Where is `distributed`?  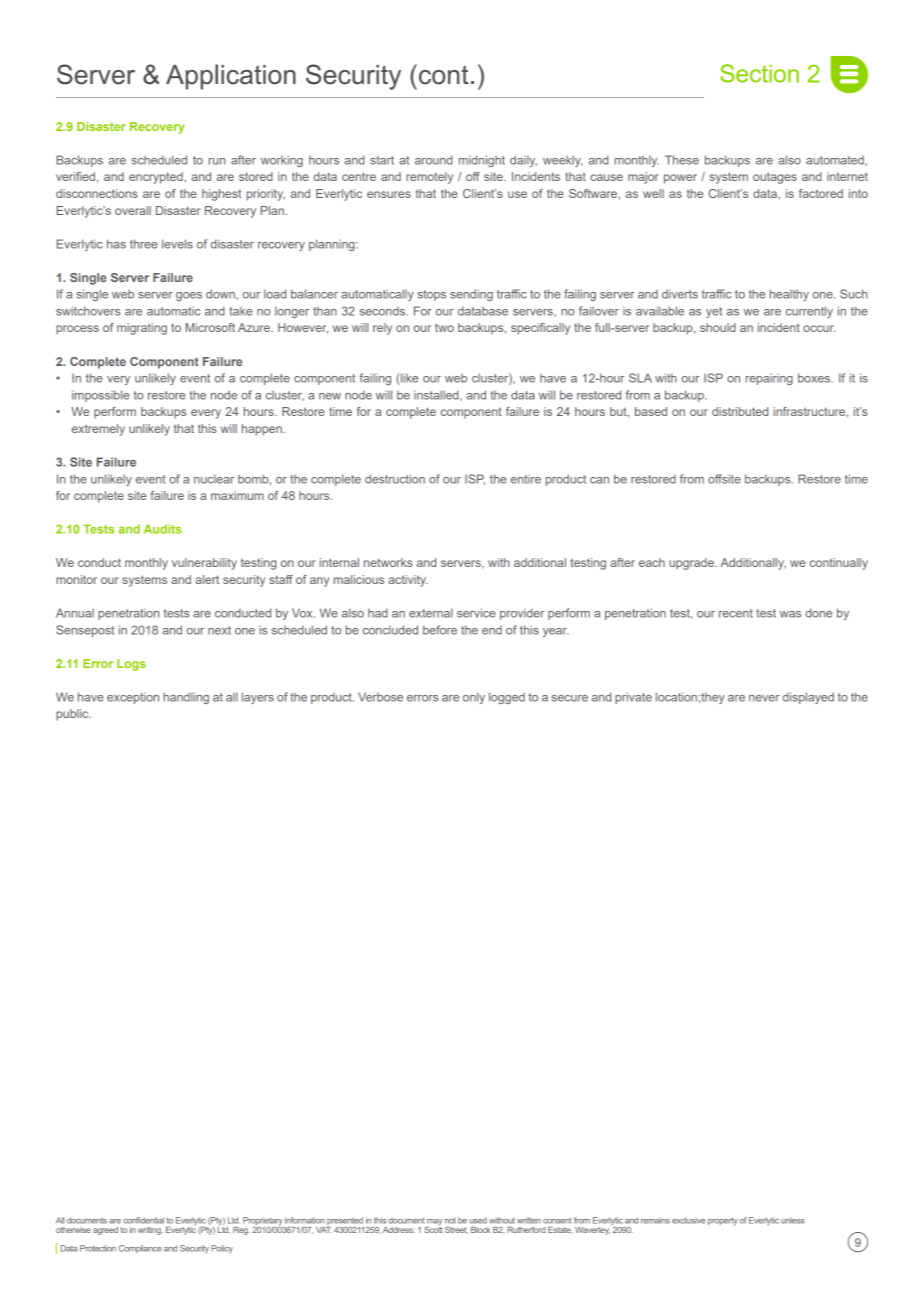 distributed is located at coordinates (740, 411).
